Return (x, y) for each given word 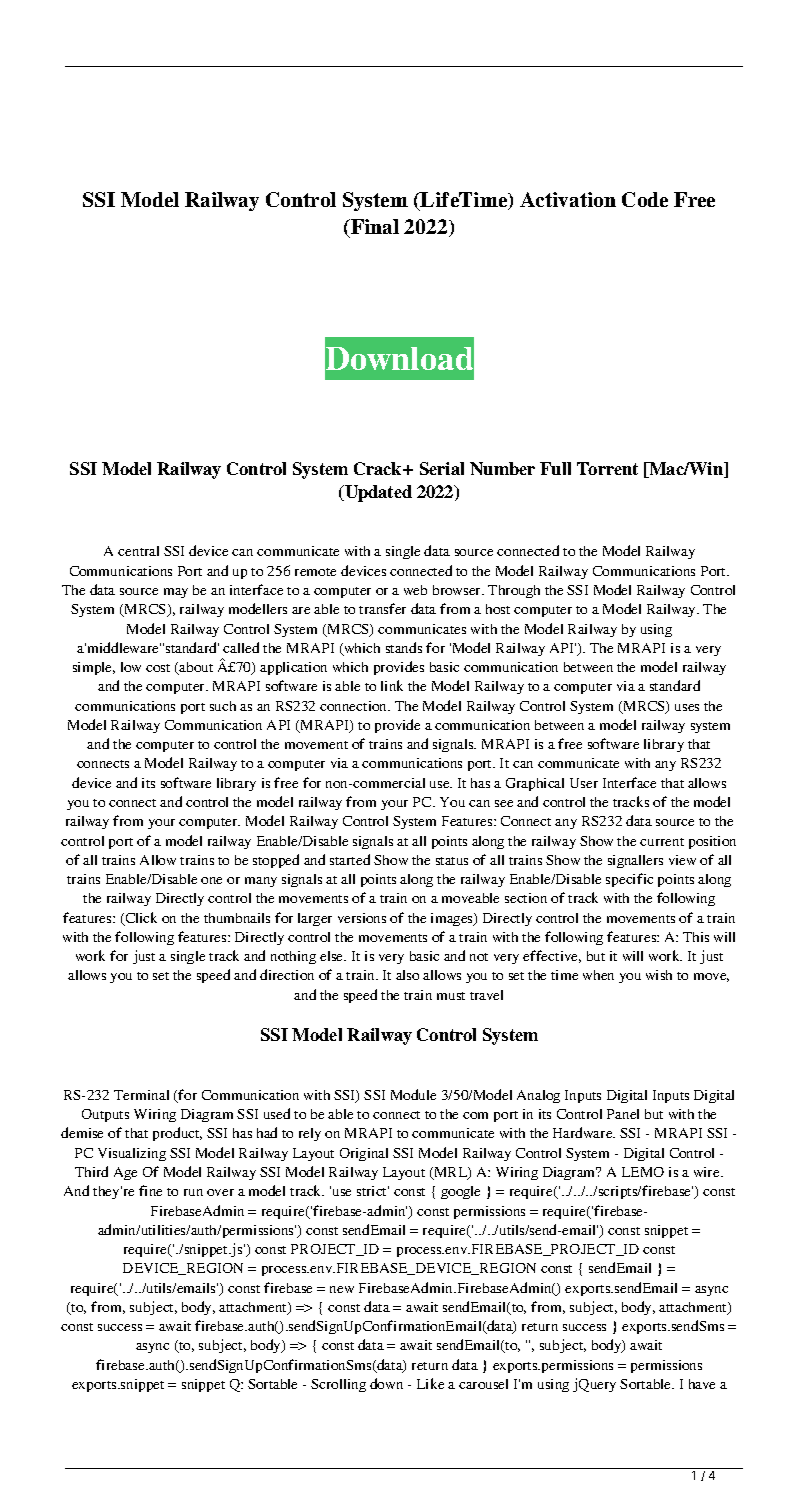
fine (150, 1190)
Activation (568, 199)
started (350, 859)
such (223, 706)
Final (374, 226)
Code (645, 199)
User (584, 783)
